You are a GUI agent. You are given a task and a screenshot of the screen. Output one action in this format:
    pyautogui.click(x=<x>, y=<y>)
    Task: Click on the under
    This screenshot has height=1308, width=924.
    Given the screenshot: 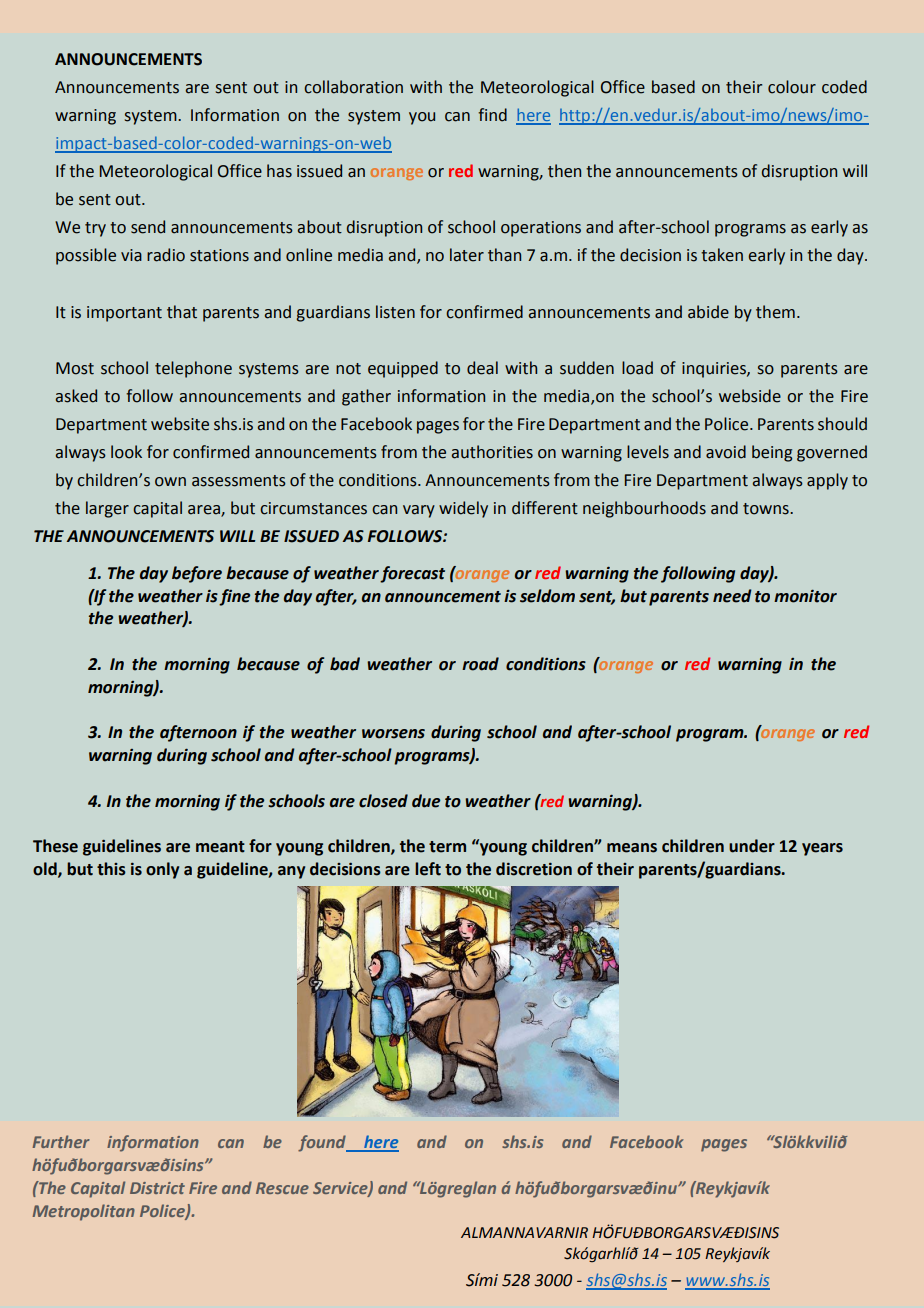 What is the action you would take?
    pyautogui.click(x=752, y=846)
